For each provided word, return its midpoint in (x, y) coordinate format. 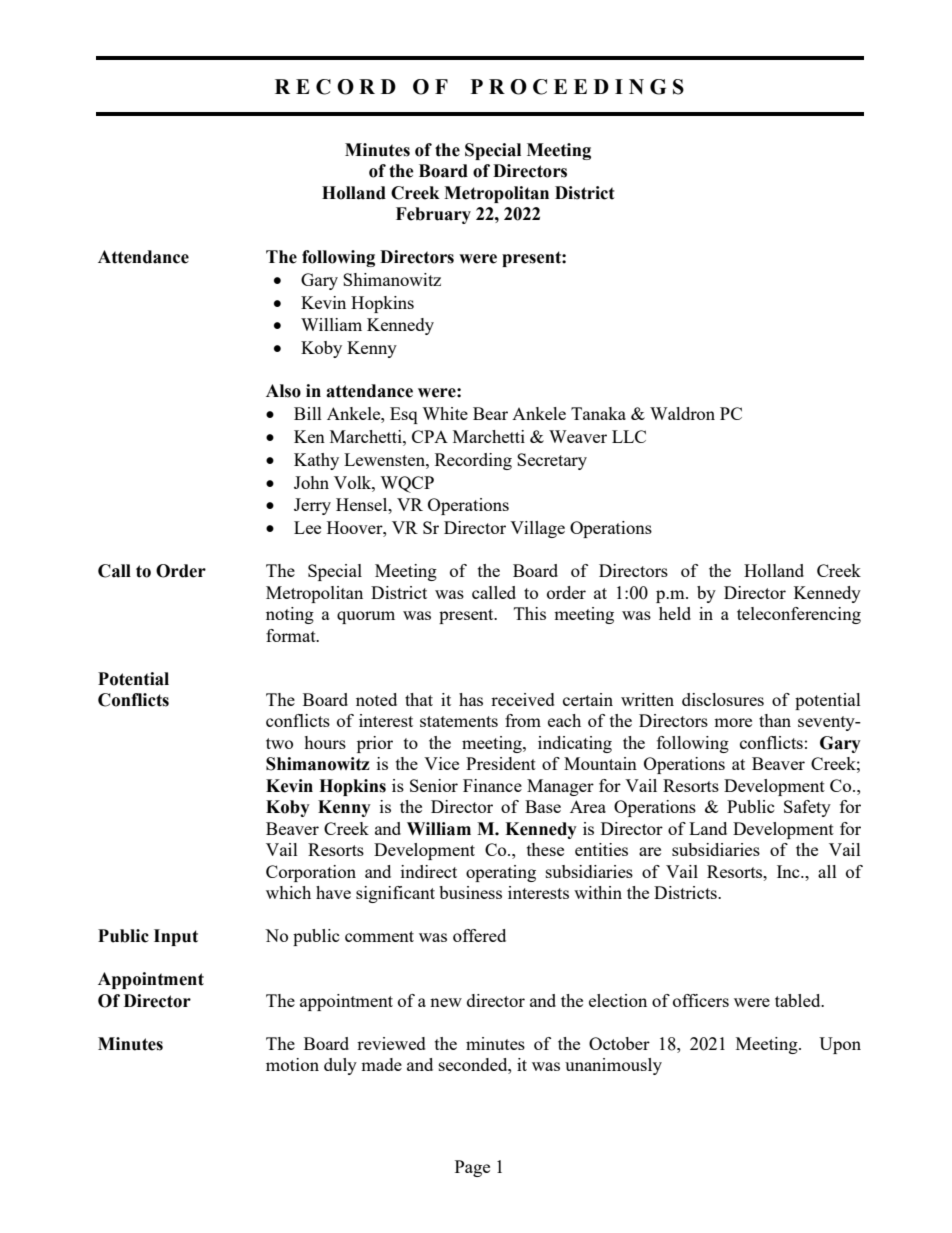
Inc (789, 871)
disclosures (723, 699)
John (311, 482)
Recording (473, 461)
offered (479, 935)
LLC (629, 436)
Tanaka (598, 413)
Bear (490, 413)
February (433, 215)
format (292, 635)
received (523, 699)
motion (292, 1064)
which (288, 892)
